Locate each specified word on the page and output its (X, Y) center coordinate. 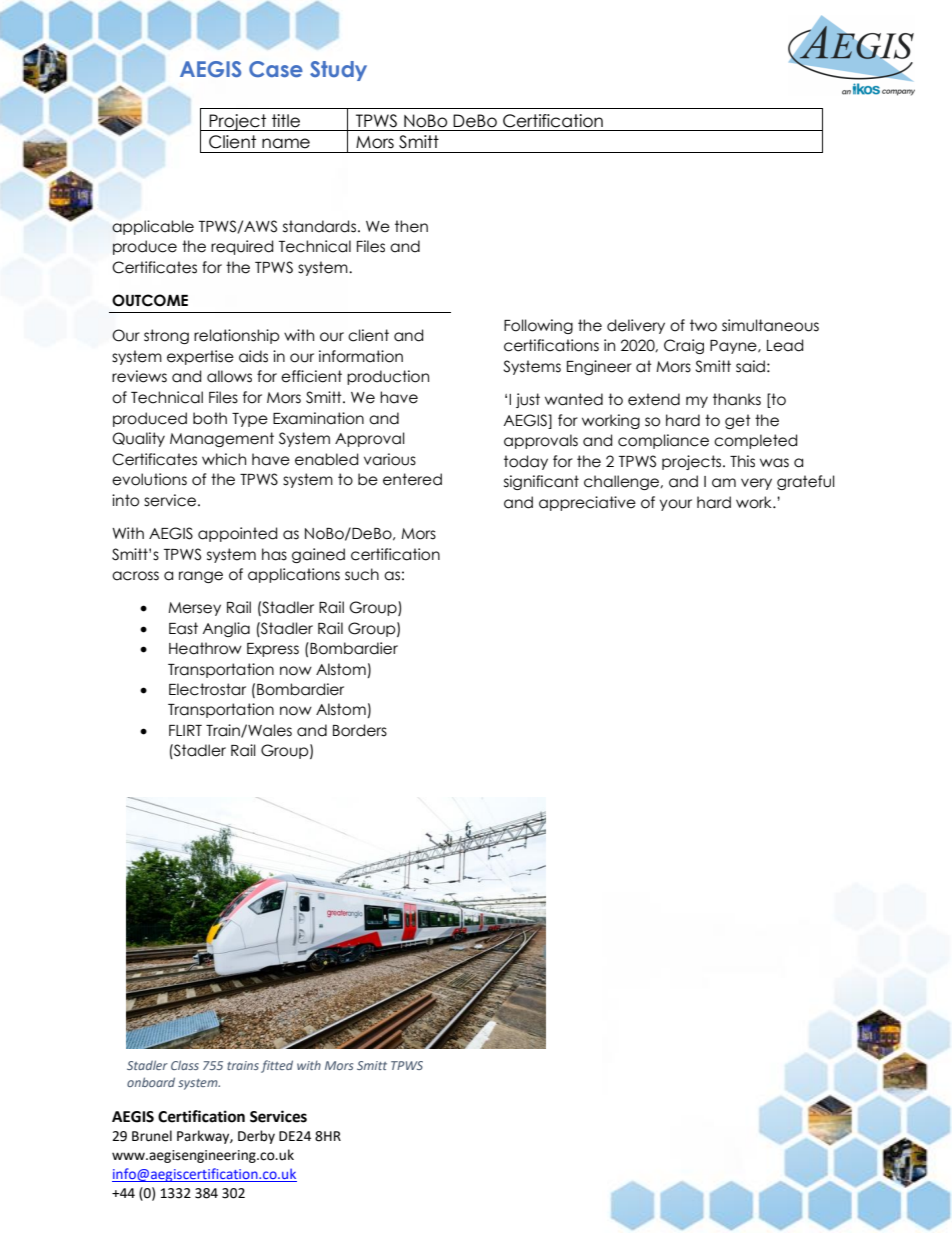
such (362, 574)
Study (338, 71)
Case (276, 69)
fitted (277, 1066)
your (676, 505)
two (703, 325)
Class (185, 1065)
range (201, 577)
